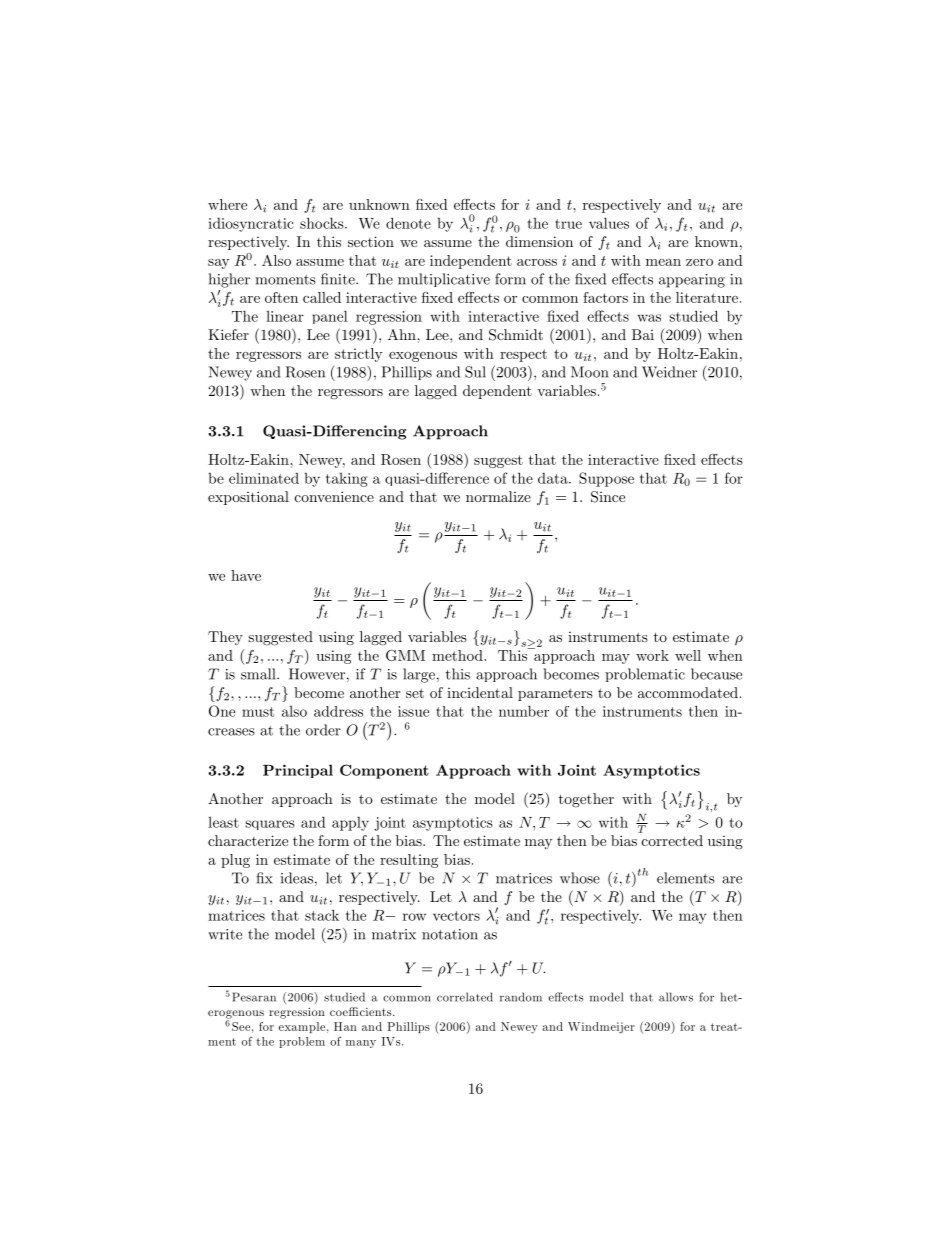  I want to click on Weidner, so click(669, 372).
